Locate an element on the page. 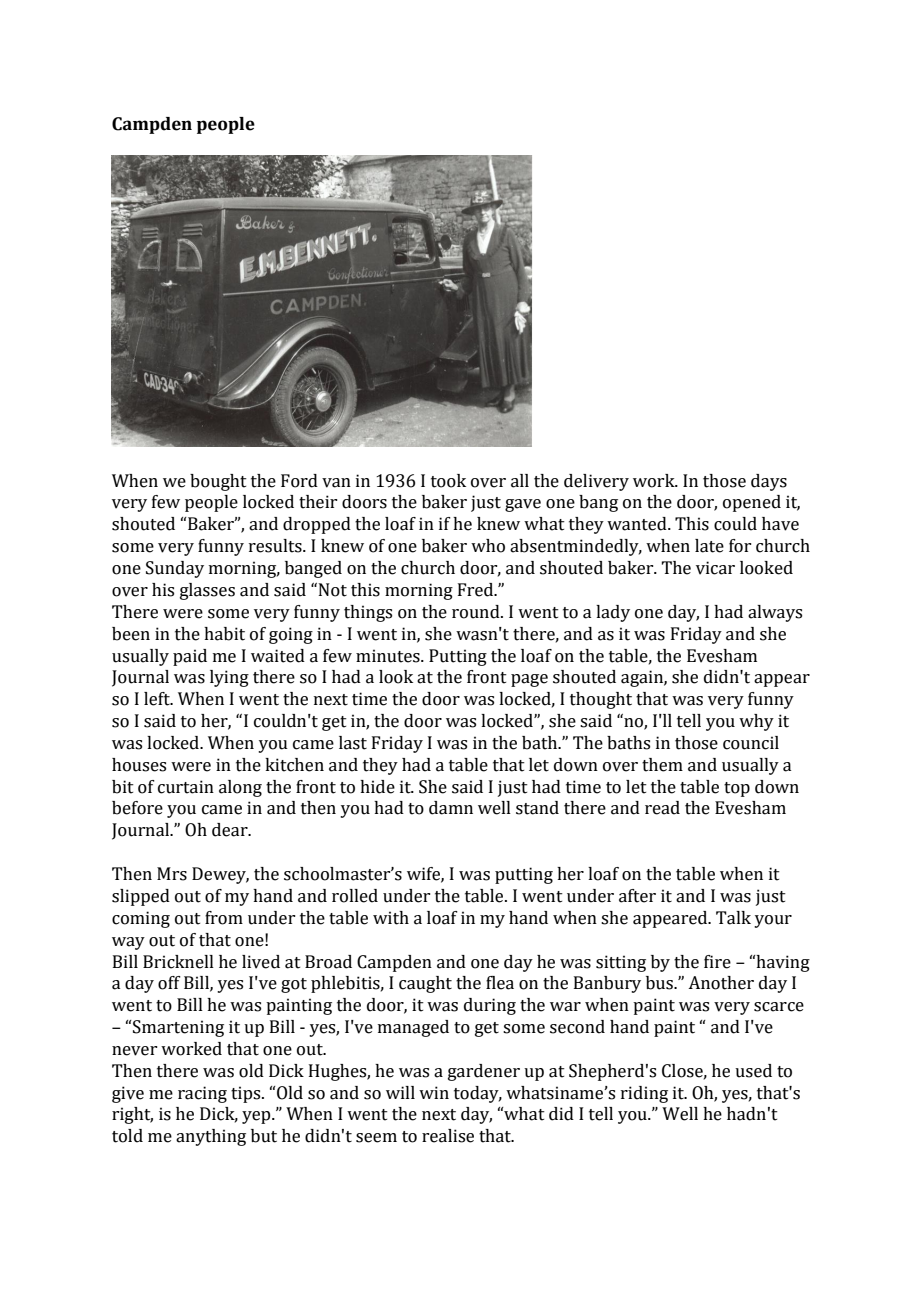 The height and width of the page is (1308, 924). Talk is located at coordinates (733, 918).
